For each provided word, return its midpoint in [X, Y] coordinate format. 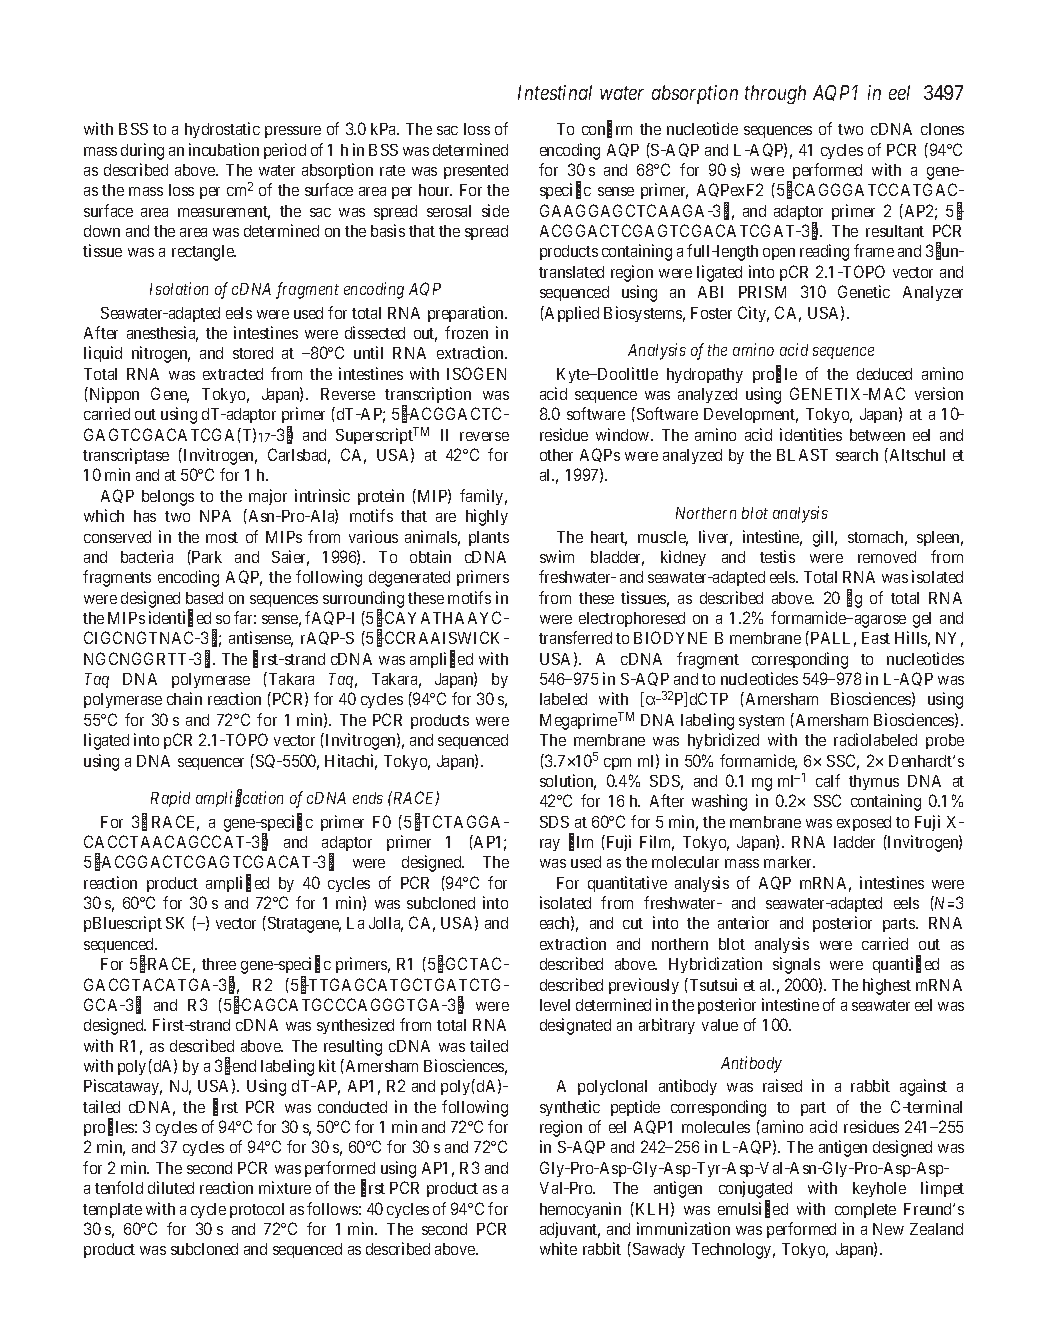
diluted [171, 1187]
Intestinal [555, 92]
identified [180, 618]
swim [557, 556]
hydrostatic [222, 130]
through [775, 94]
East [876, 638]
